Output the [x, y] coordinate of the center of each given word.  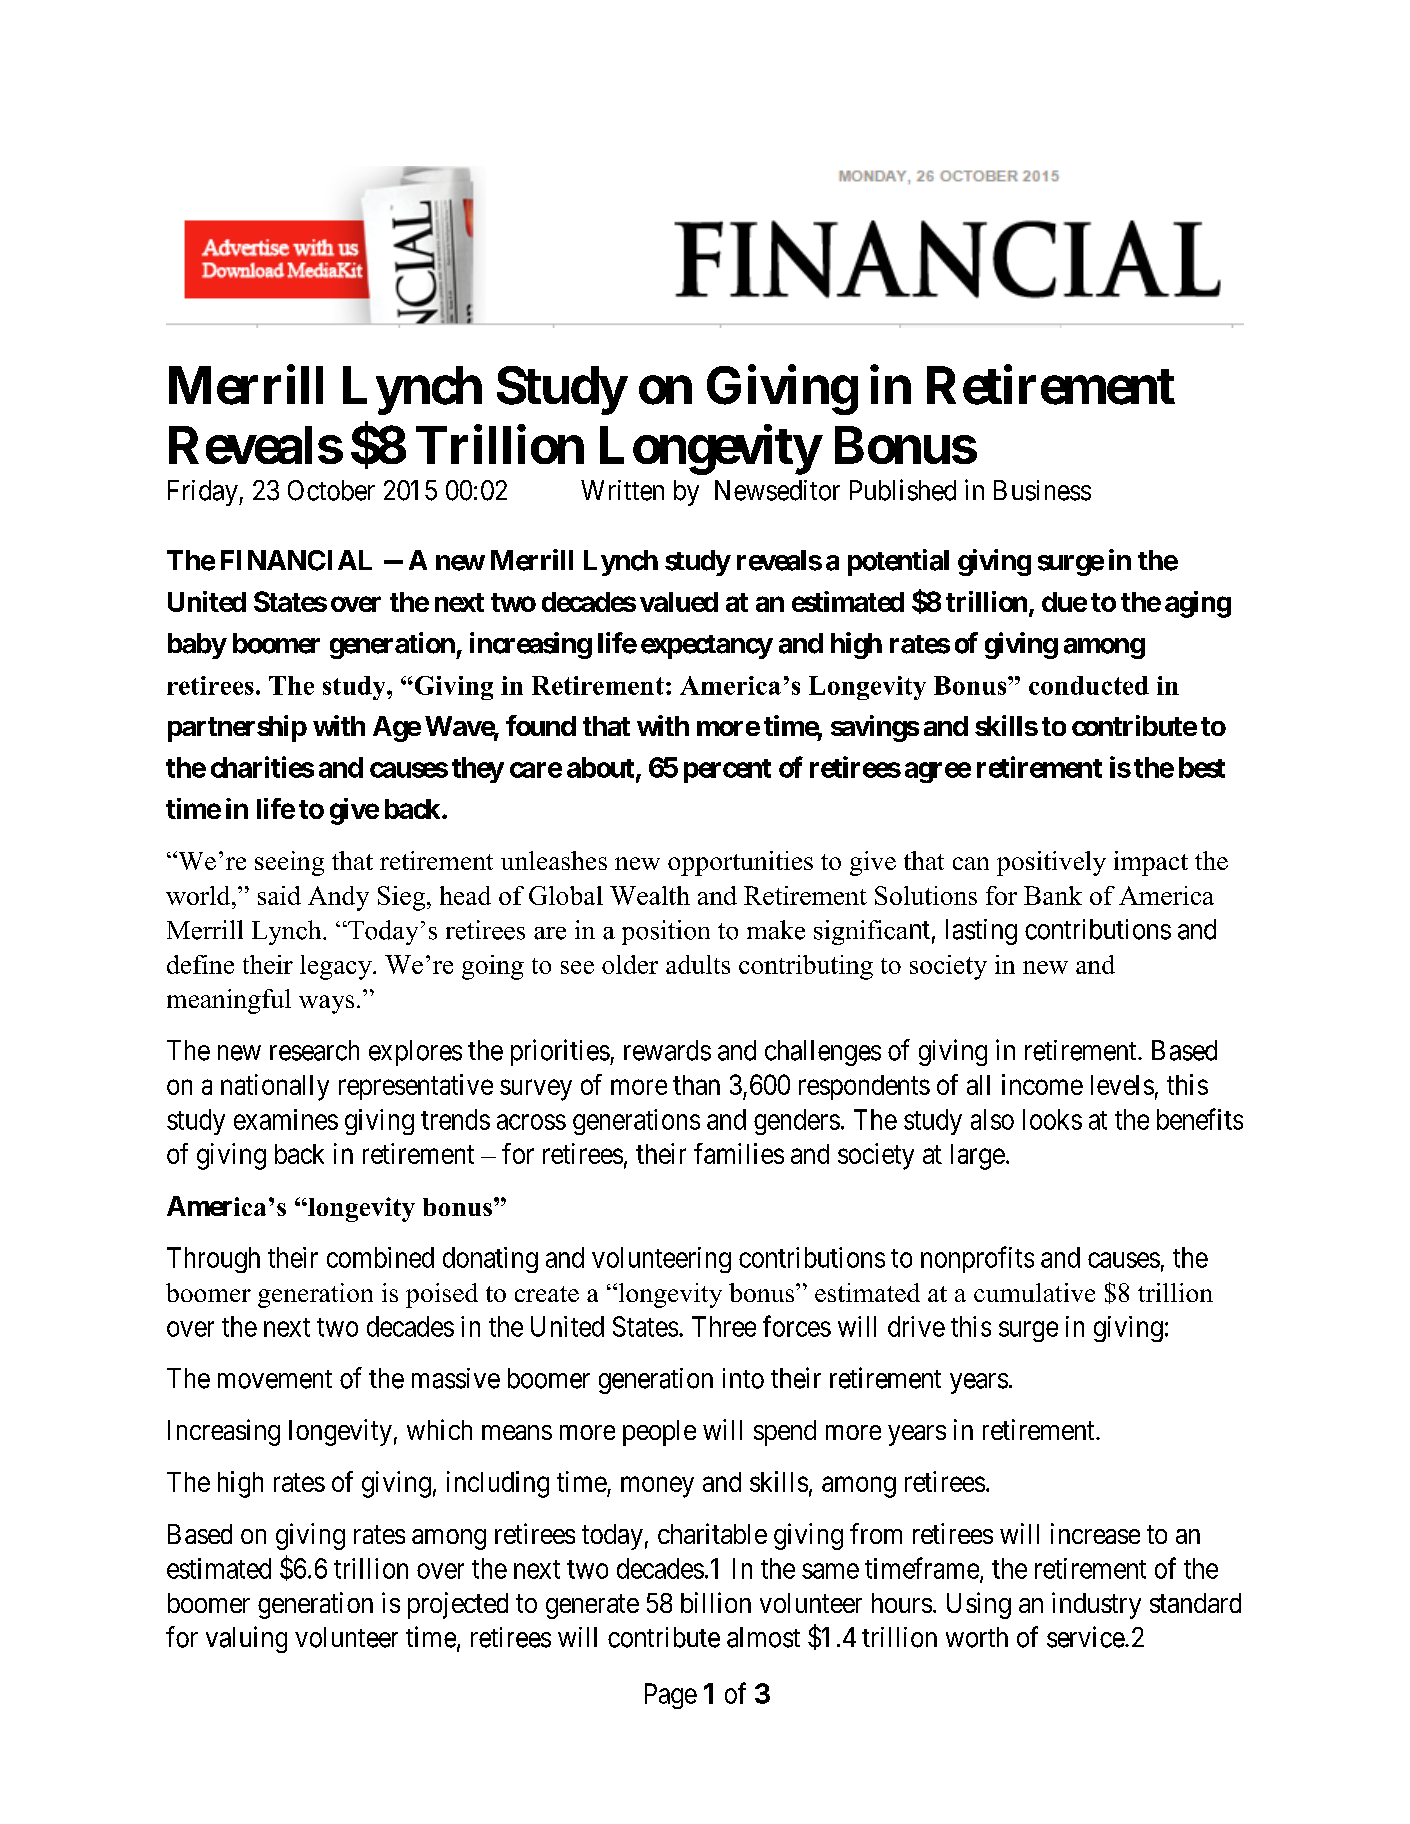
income [1042, 1084]
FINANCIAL [296, 560]
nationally [275, 1087]
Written [622, 490]
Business [1042, 490]
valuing [246, 1639]
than [696, 1085]
